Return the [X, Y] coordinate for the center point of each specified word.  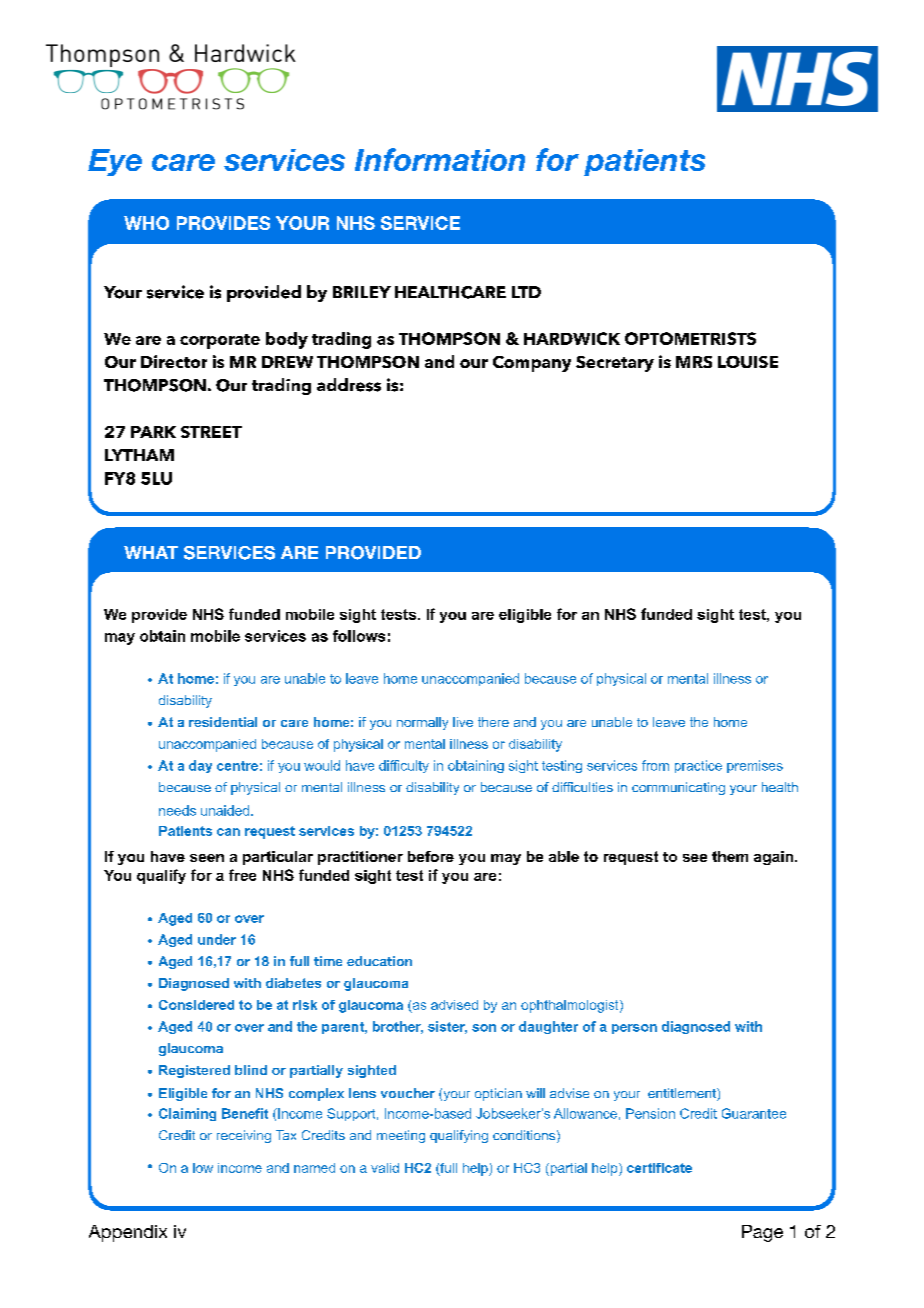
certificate [659, 1168]
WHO [146, 223]
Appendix [128, 1233]
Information [440, 159]
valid [385, 1168]
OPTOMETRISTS [690, 338]
